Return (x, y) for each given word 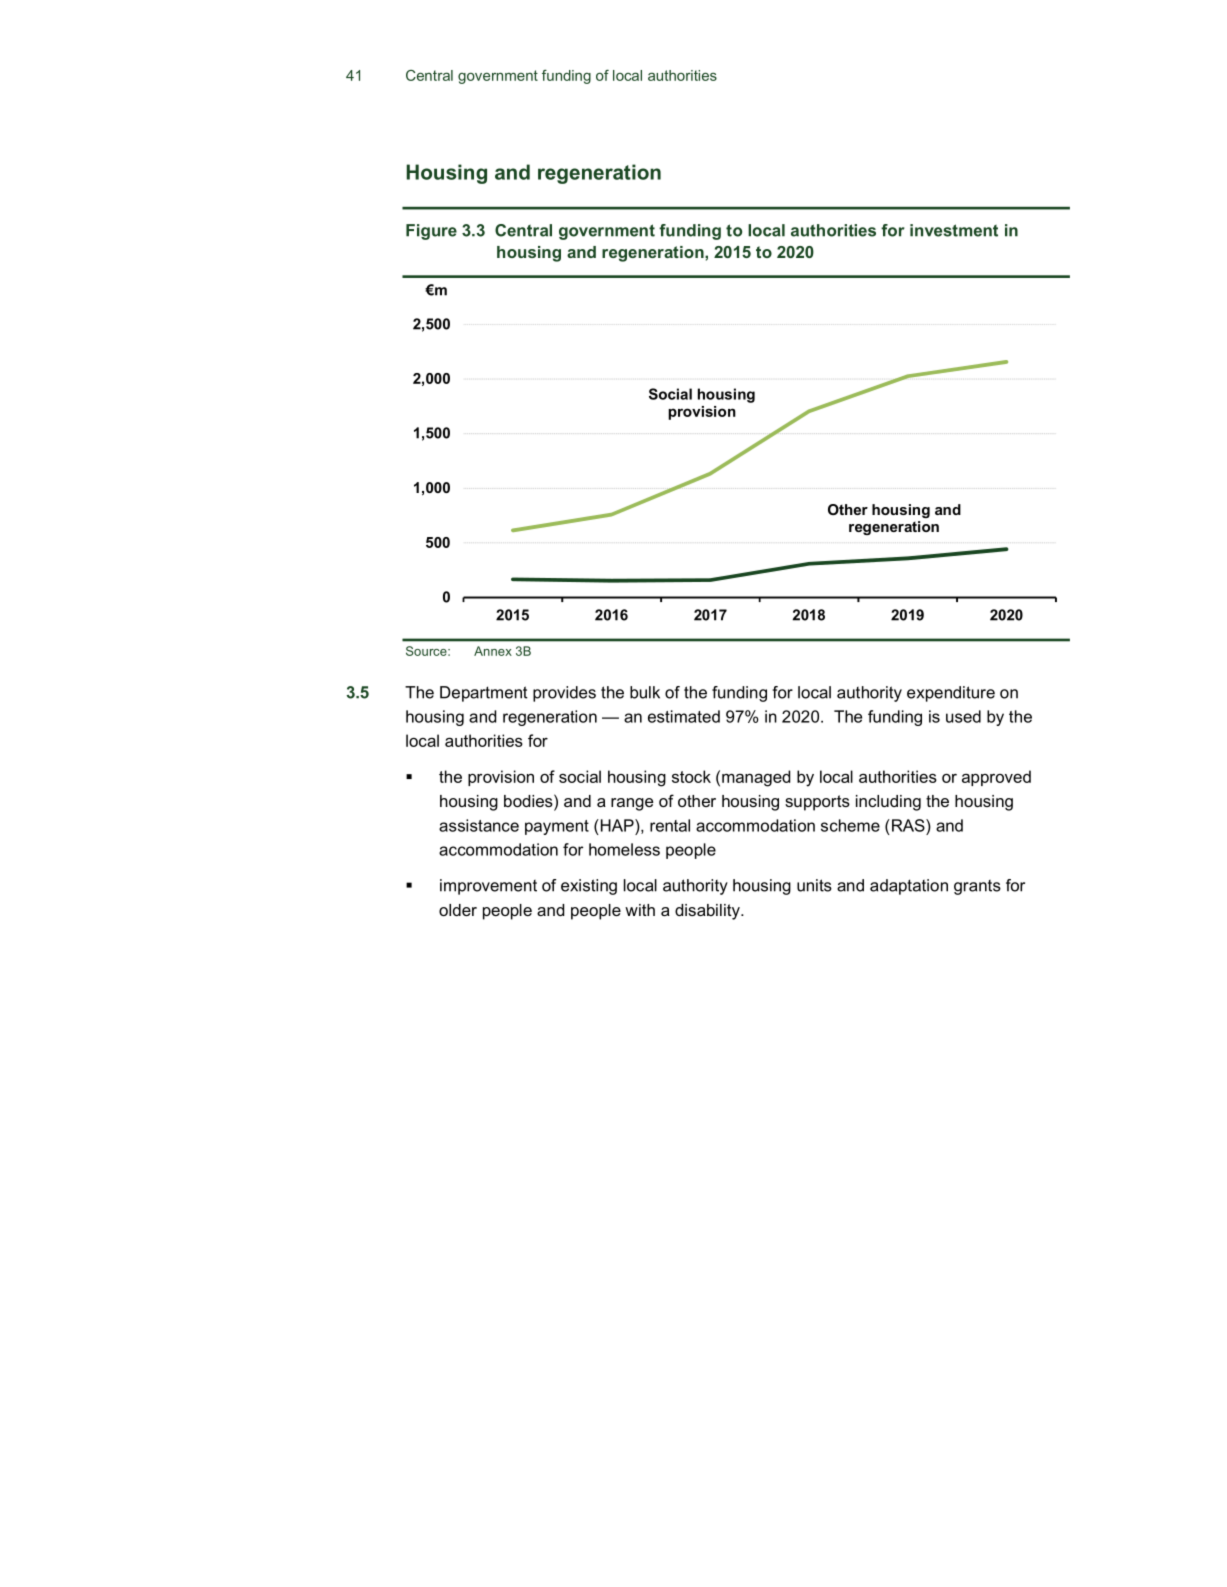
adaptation (909, 887)
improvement (488, 887)
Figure (431, 232)
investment (954, 230)
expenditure (951, 694)
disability (708, 912)
